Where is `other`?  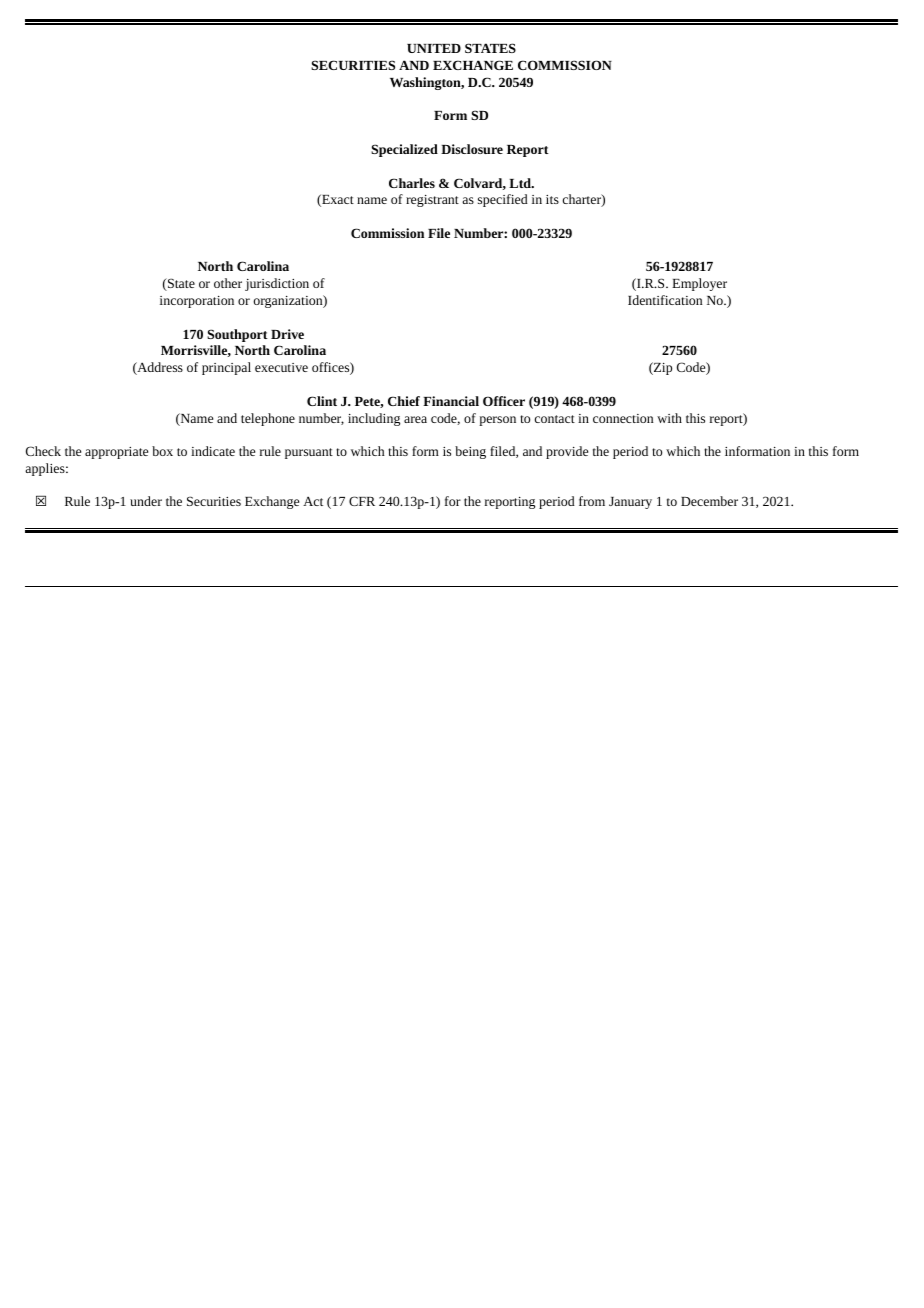 other is located at coordinates (228, 283).
